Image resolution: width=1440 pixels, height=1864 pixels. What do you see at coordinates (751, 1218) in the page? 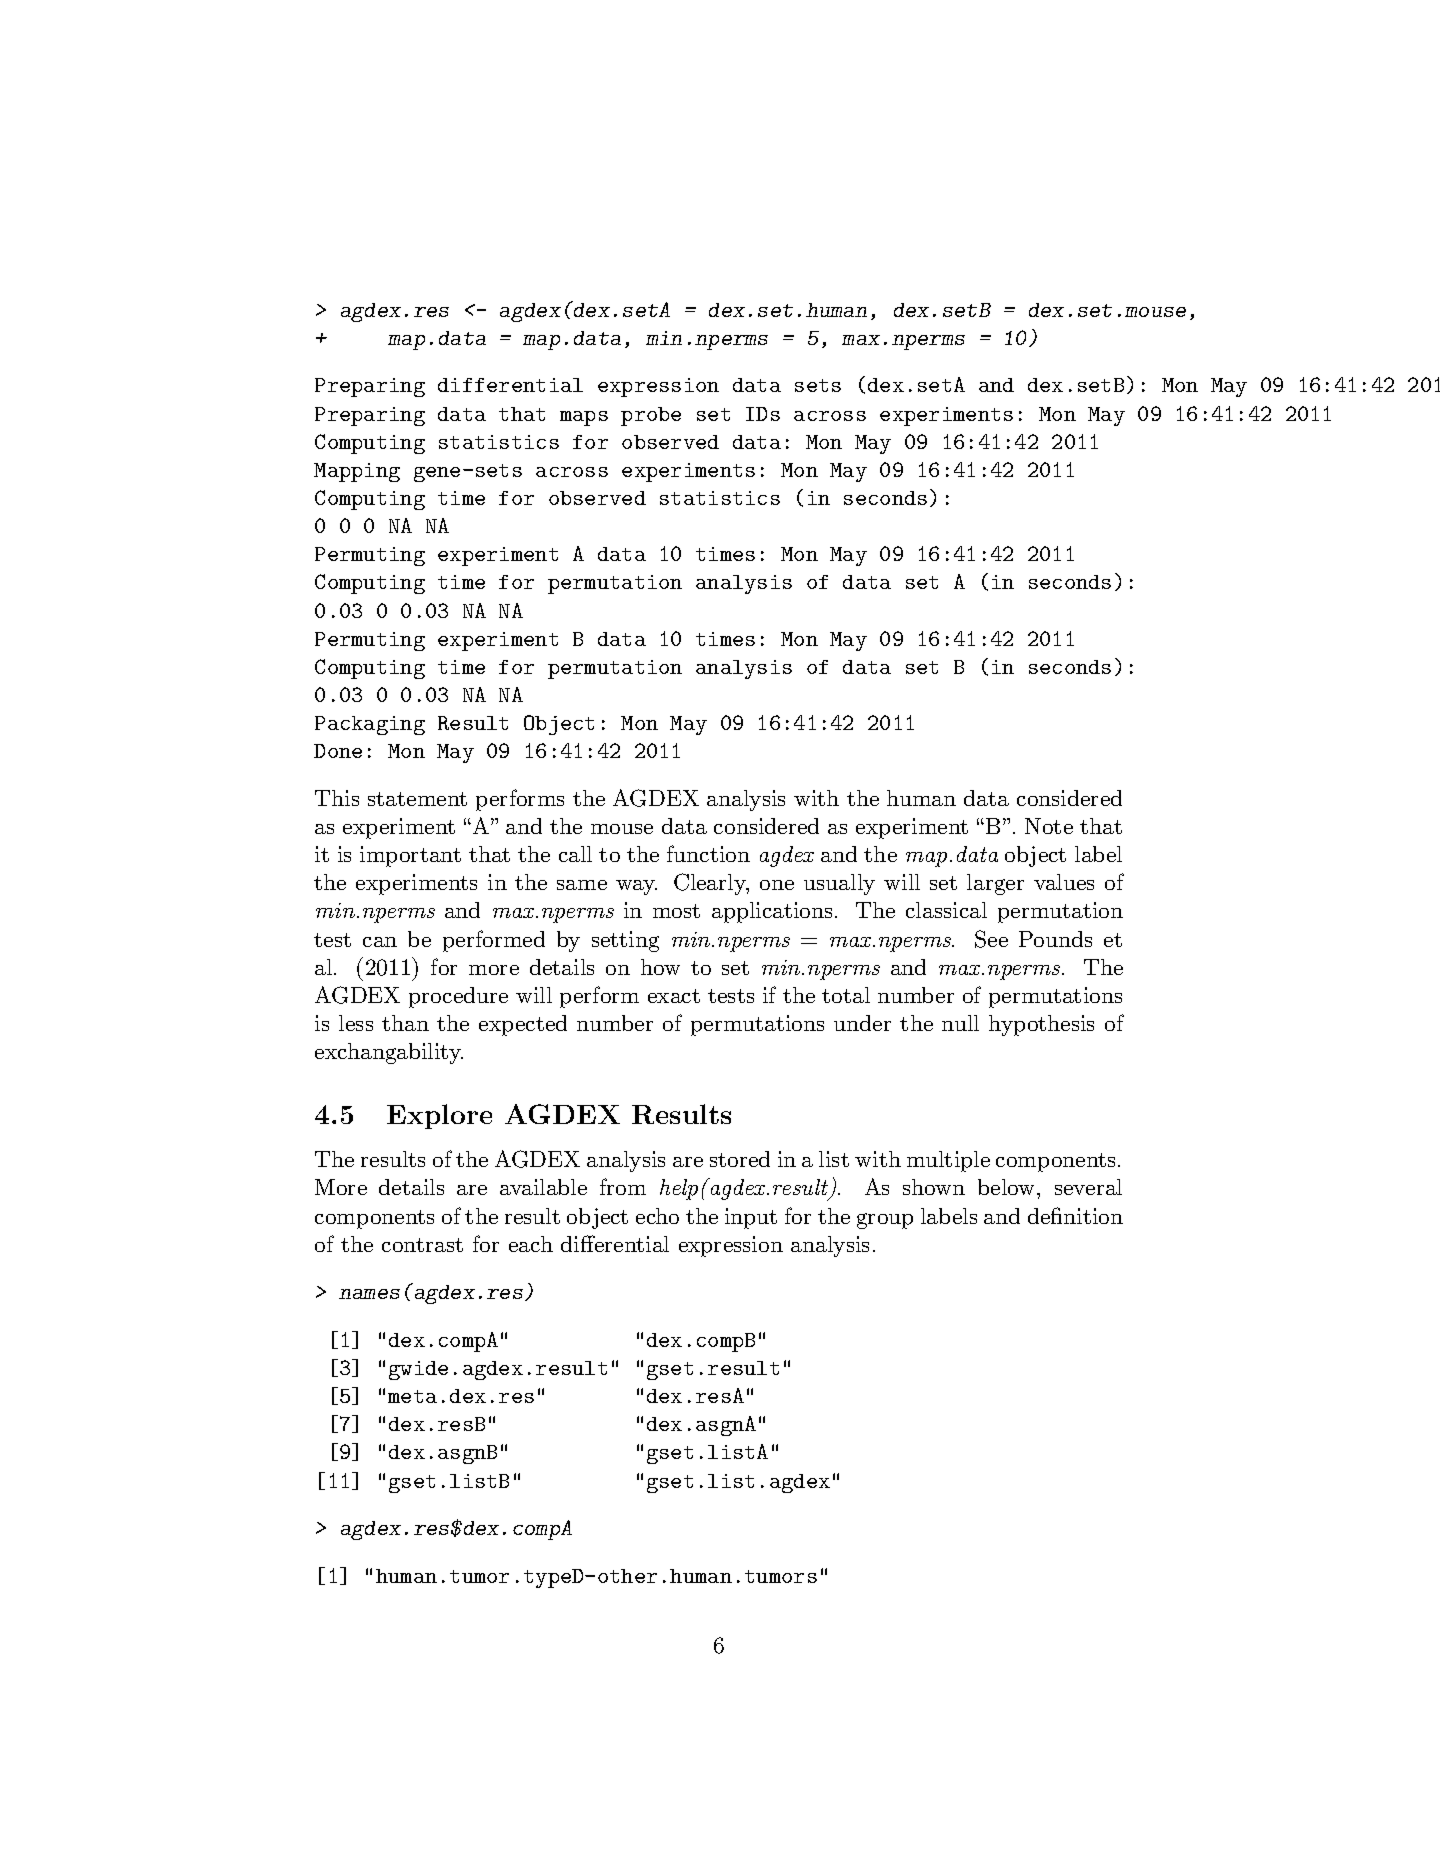
I see `input` at bounding box center [751, 1218].
